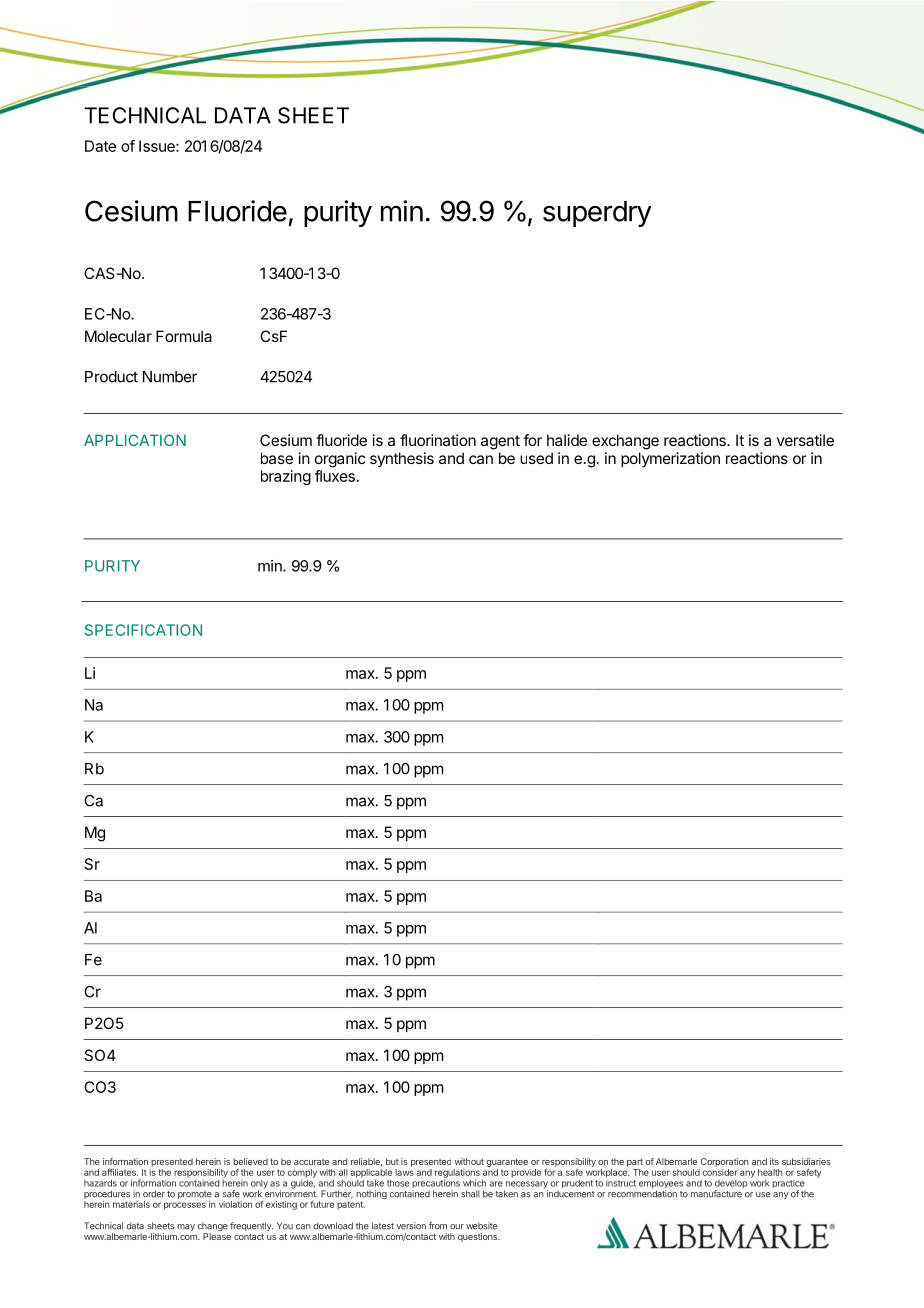 Image resolution: width=924 pixels, height=1308 pixels. I want to click on Formula, so click(184, 336).
